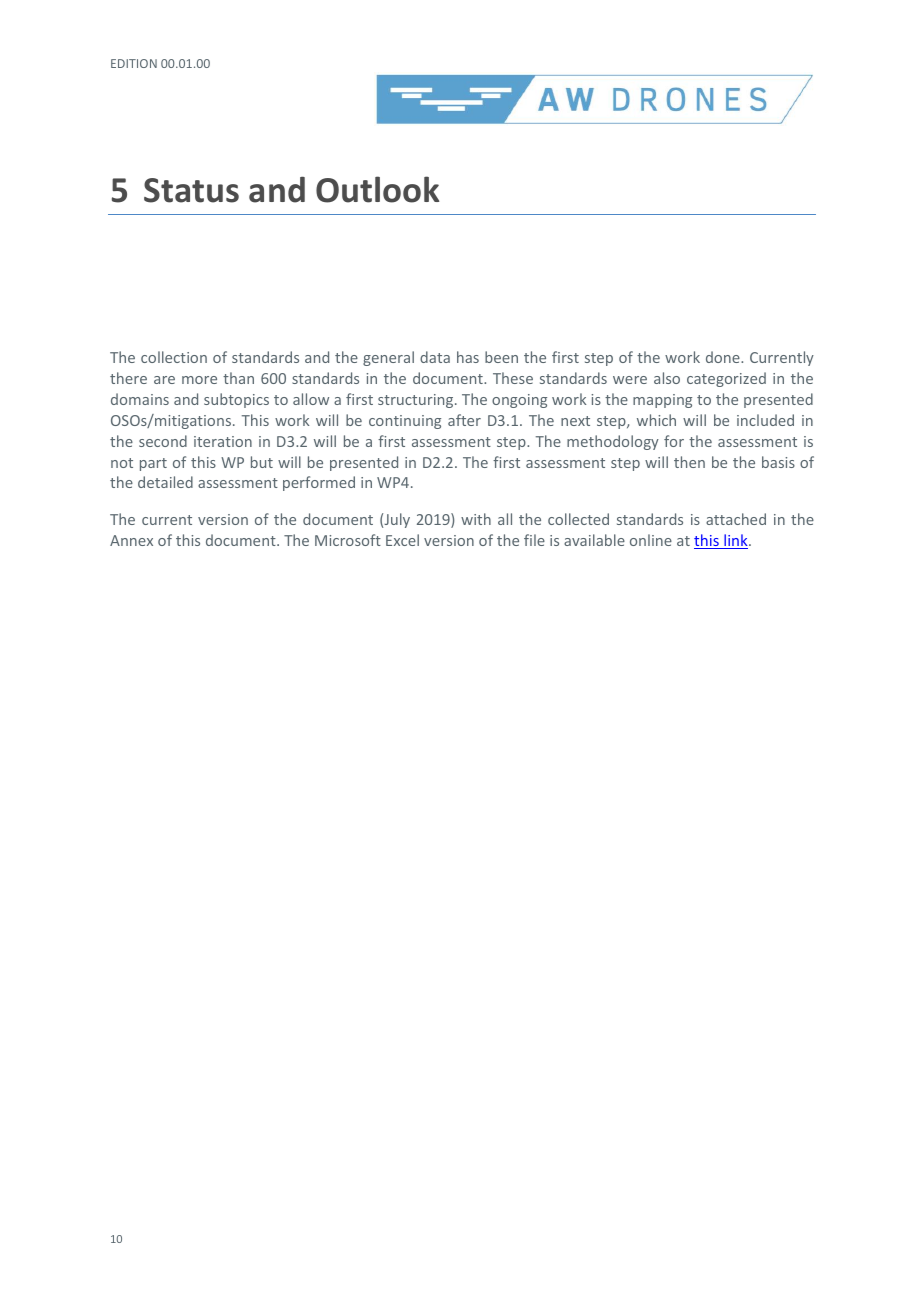  What do you see at coordinates (134, 63) in the image?
I see `EDITION` at bounding box center [134, 63].
